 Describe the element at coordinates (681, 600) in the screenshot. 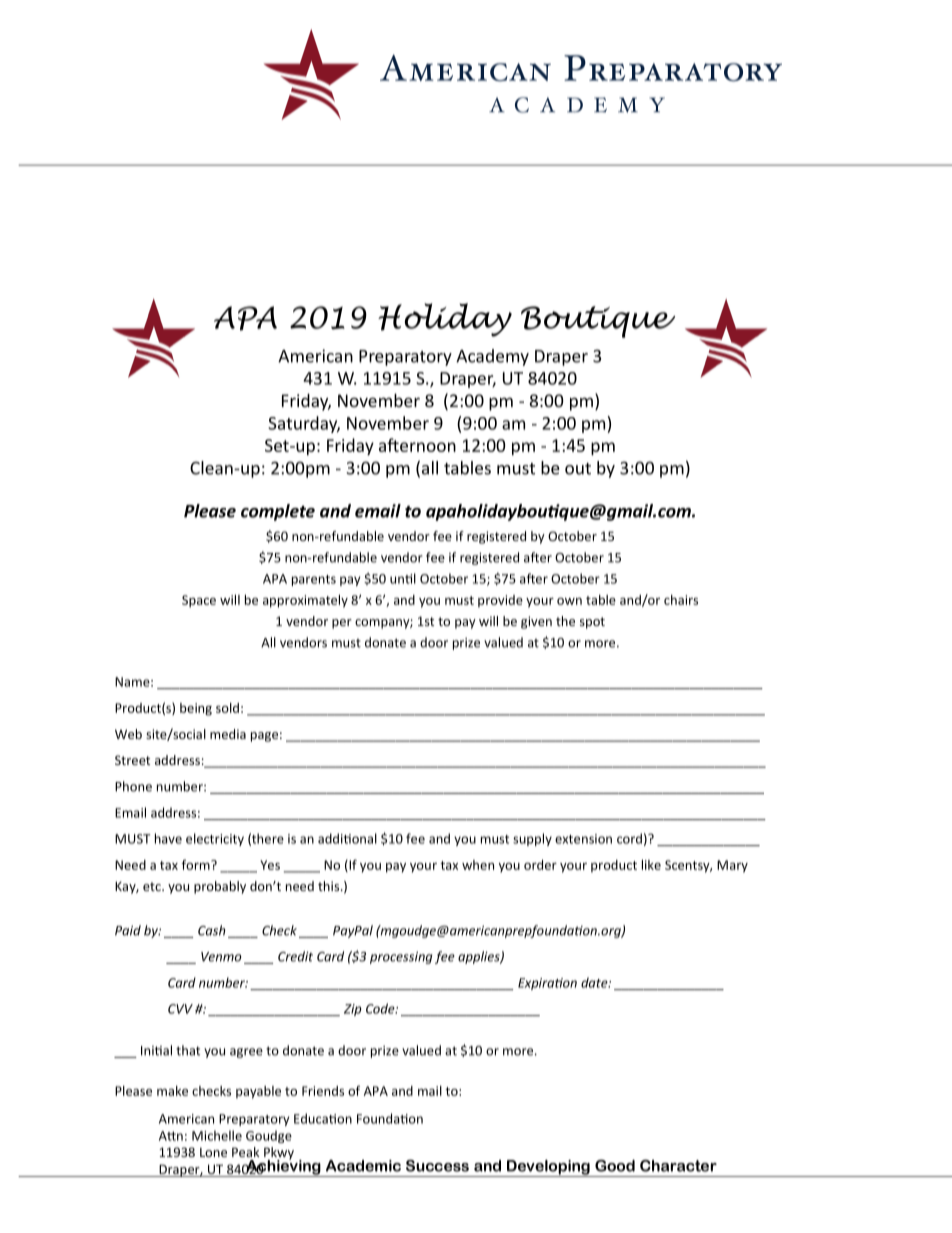

I see `chairs` at that location.
